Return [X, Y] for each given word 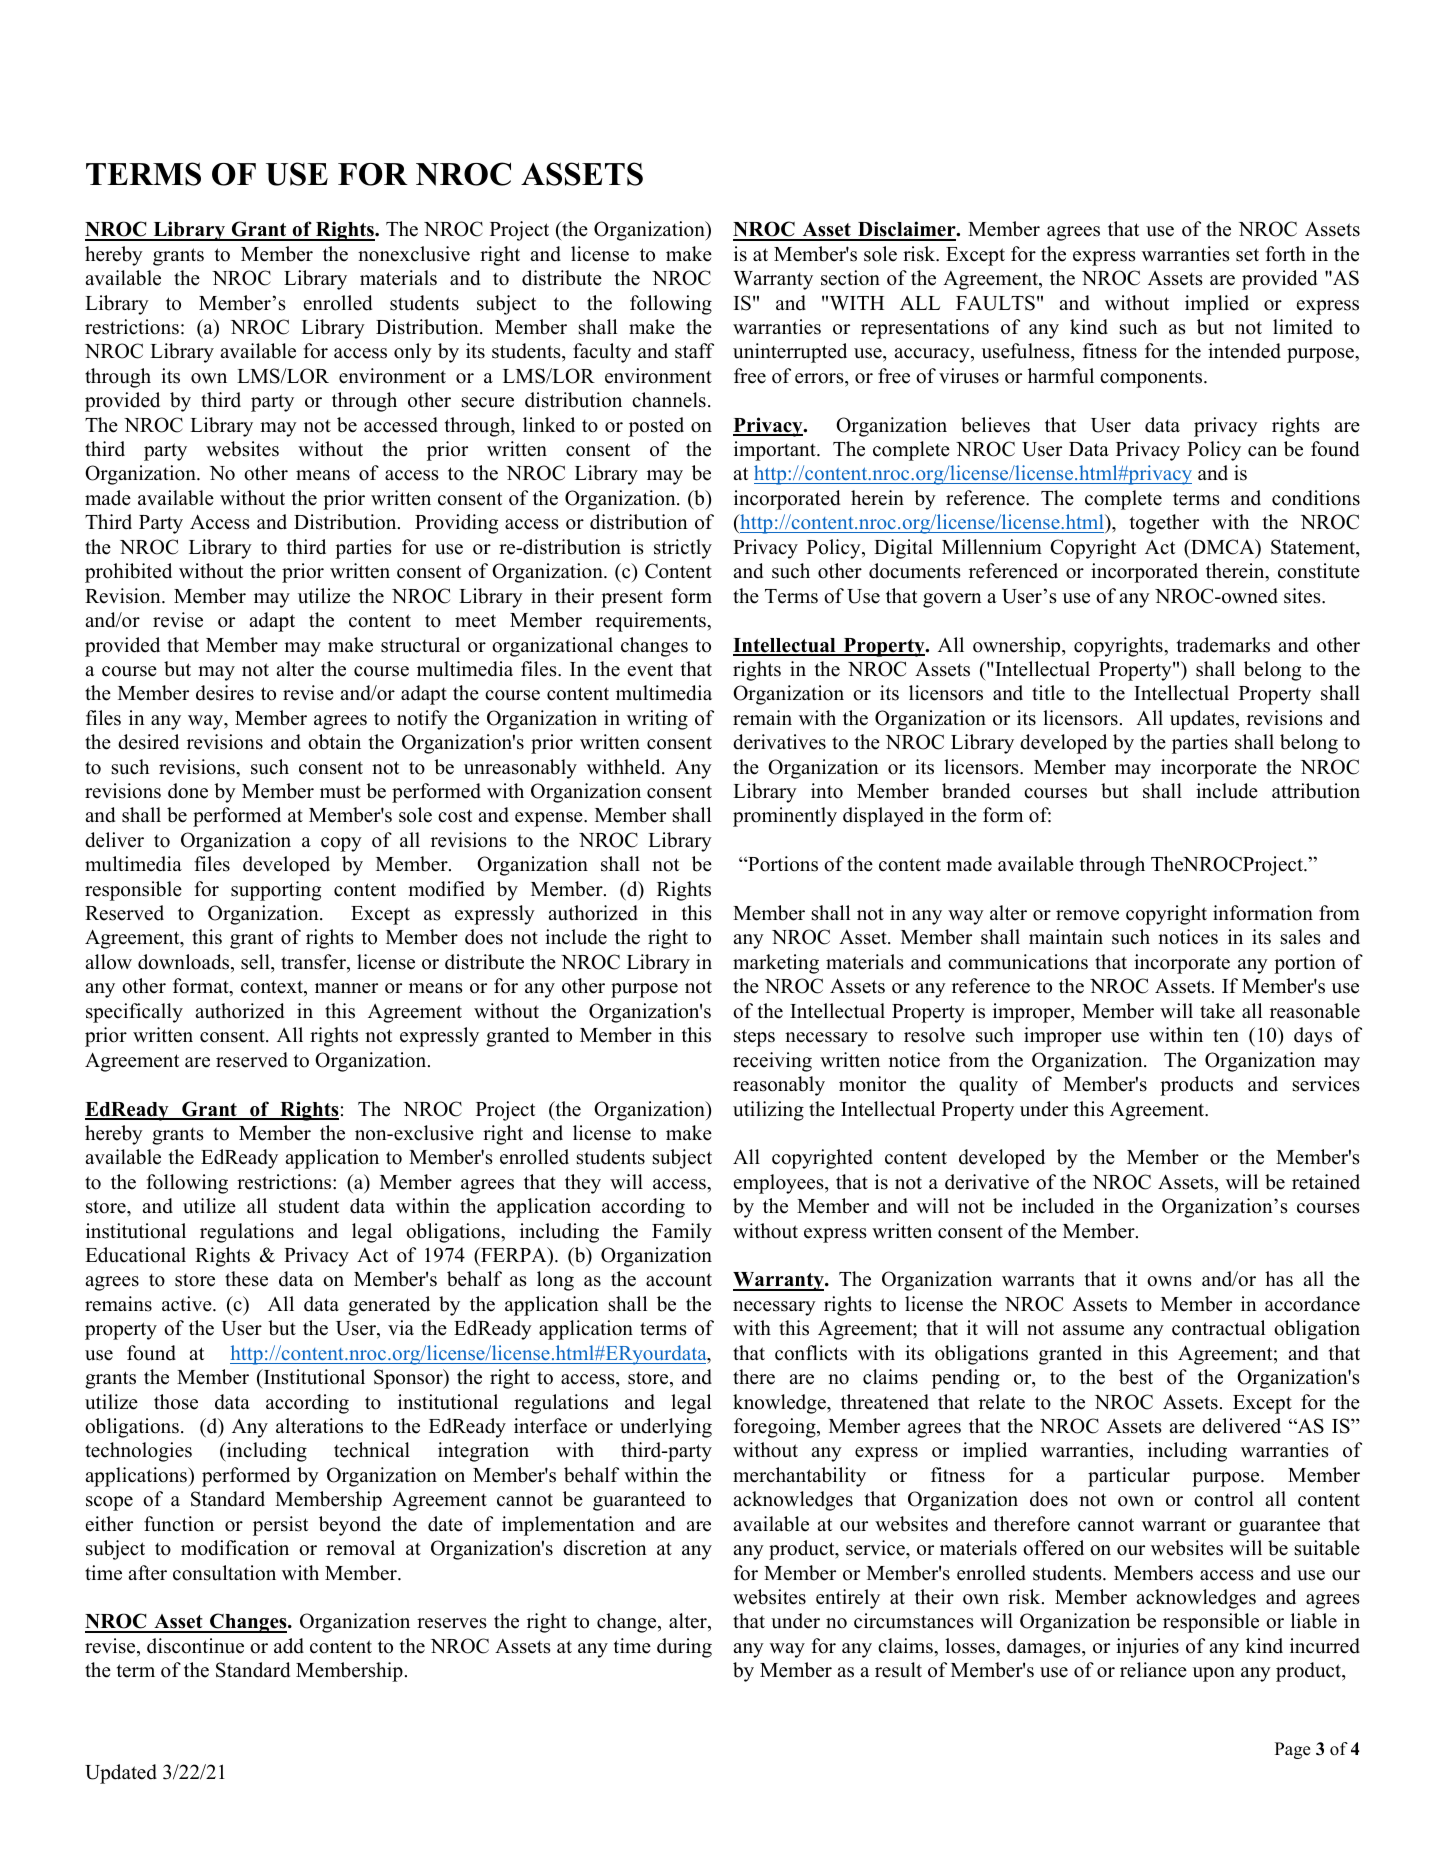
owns [1169, 1281]
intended [1244, 351]
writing [657, 720]
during [684, 1648]
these [246, 1279]
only [413, 353]
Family [682, 1233]
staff [694, 351]
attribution [1316, 791]
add [289, 1646]
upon [1214, 1674]
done [188, 791]
